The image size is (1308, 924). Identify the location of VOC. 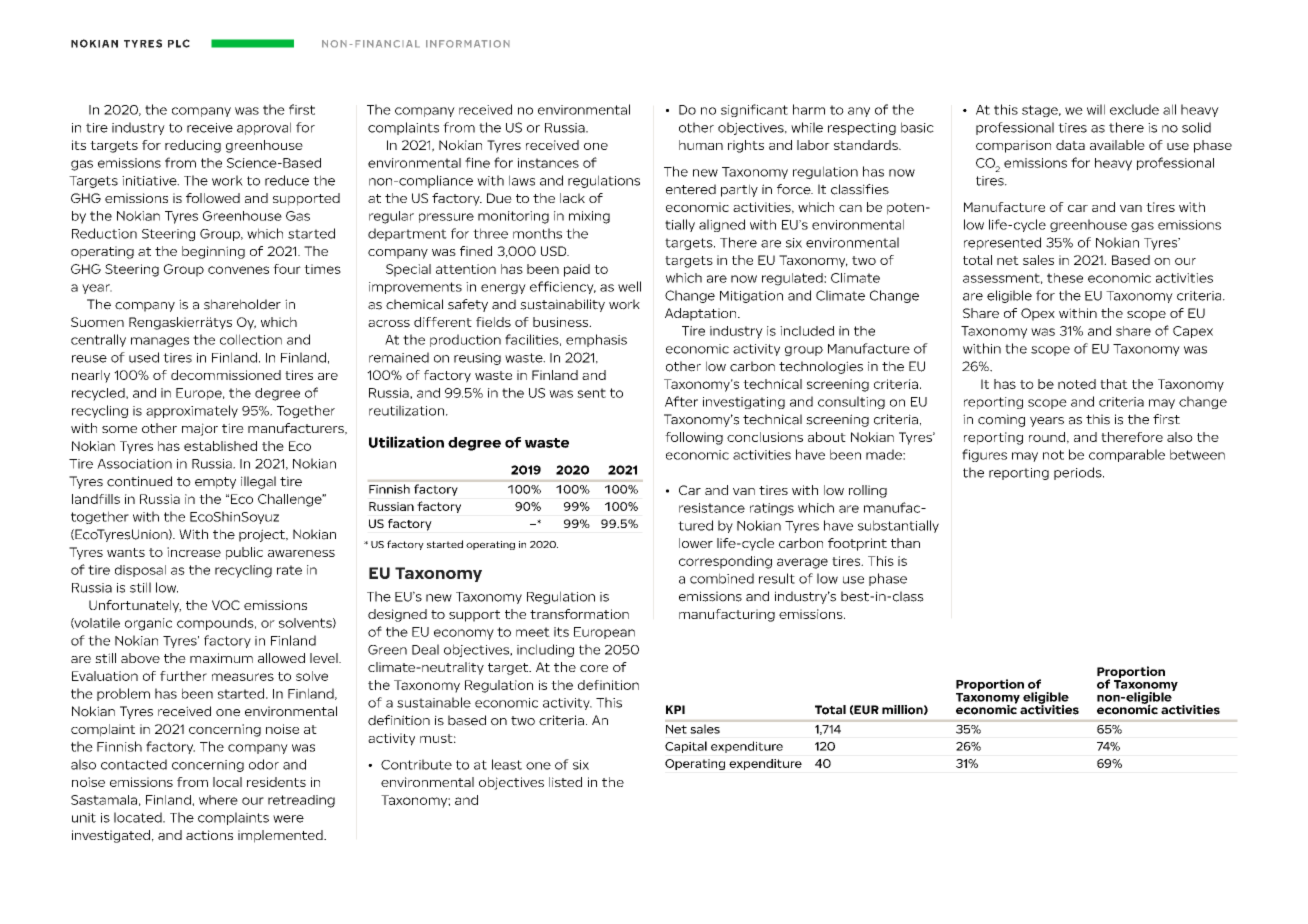
(226, 605).
